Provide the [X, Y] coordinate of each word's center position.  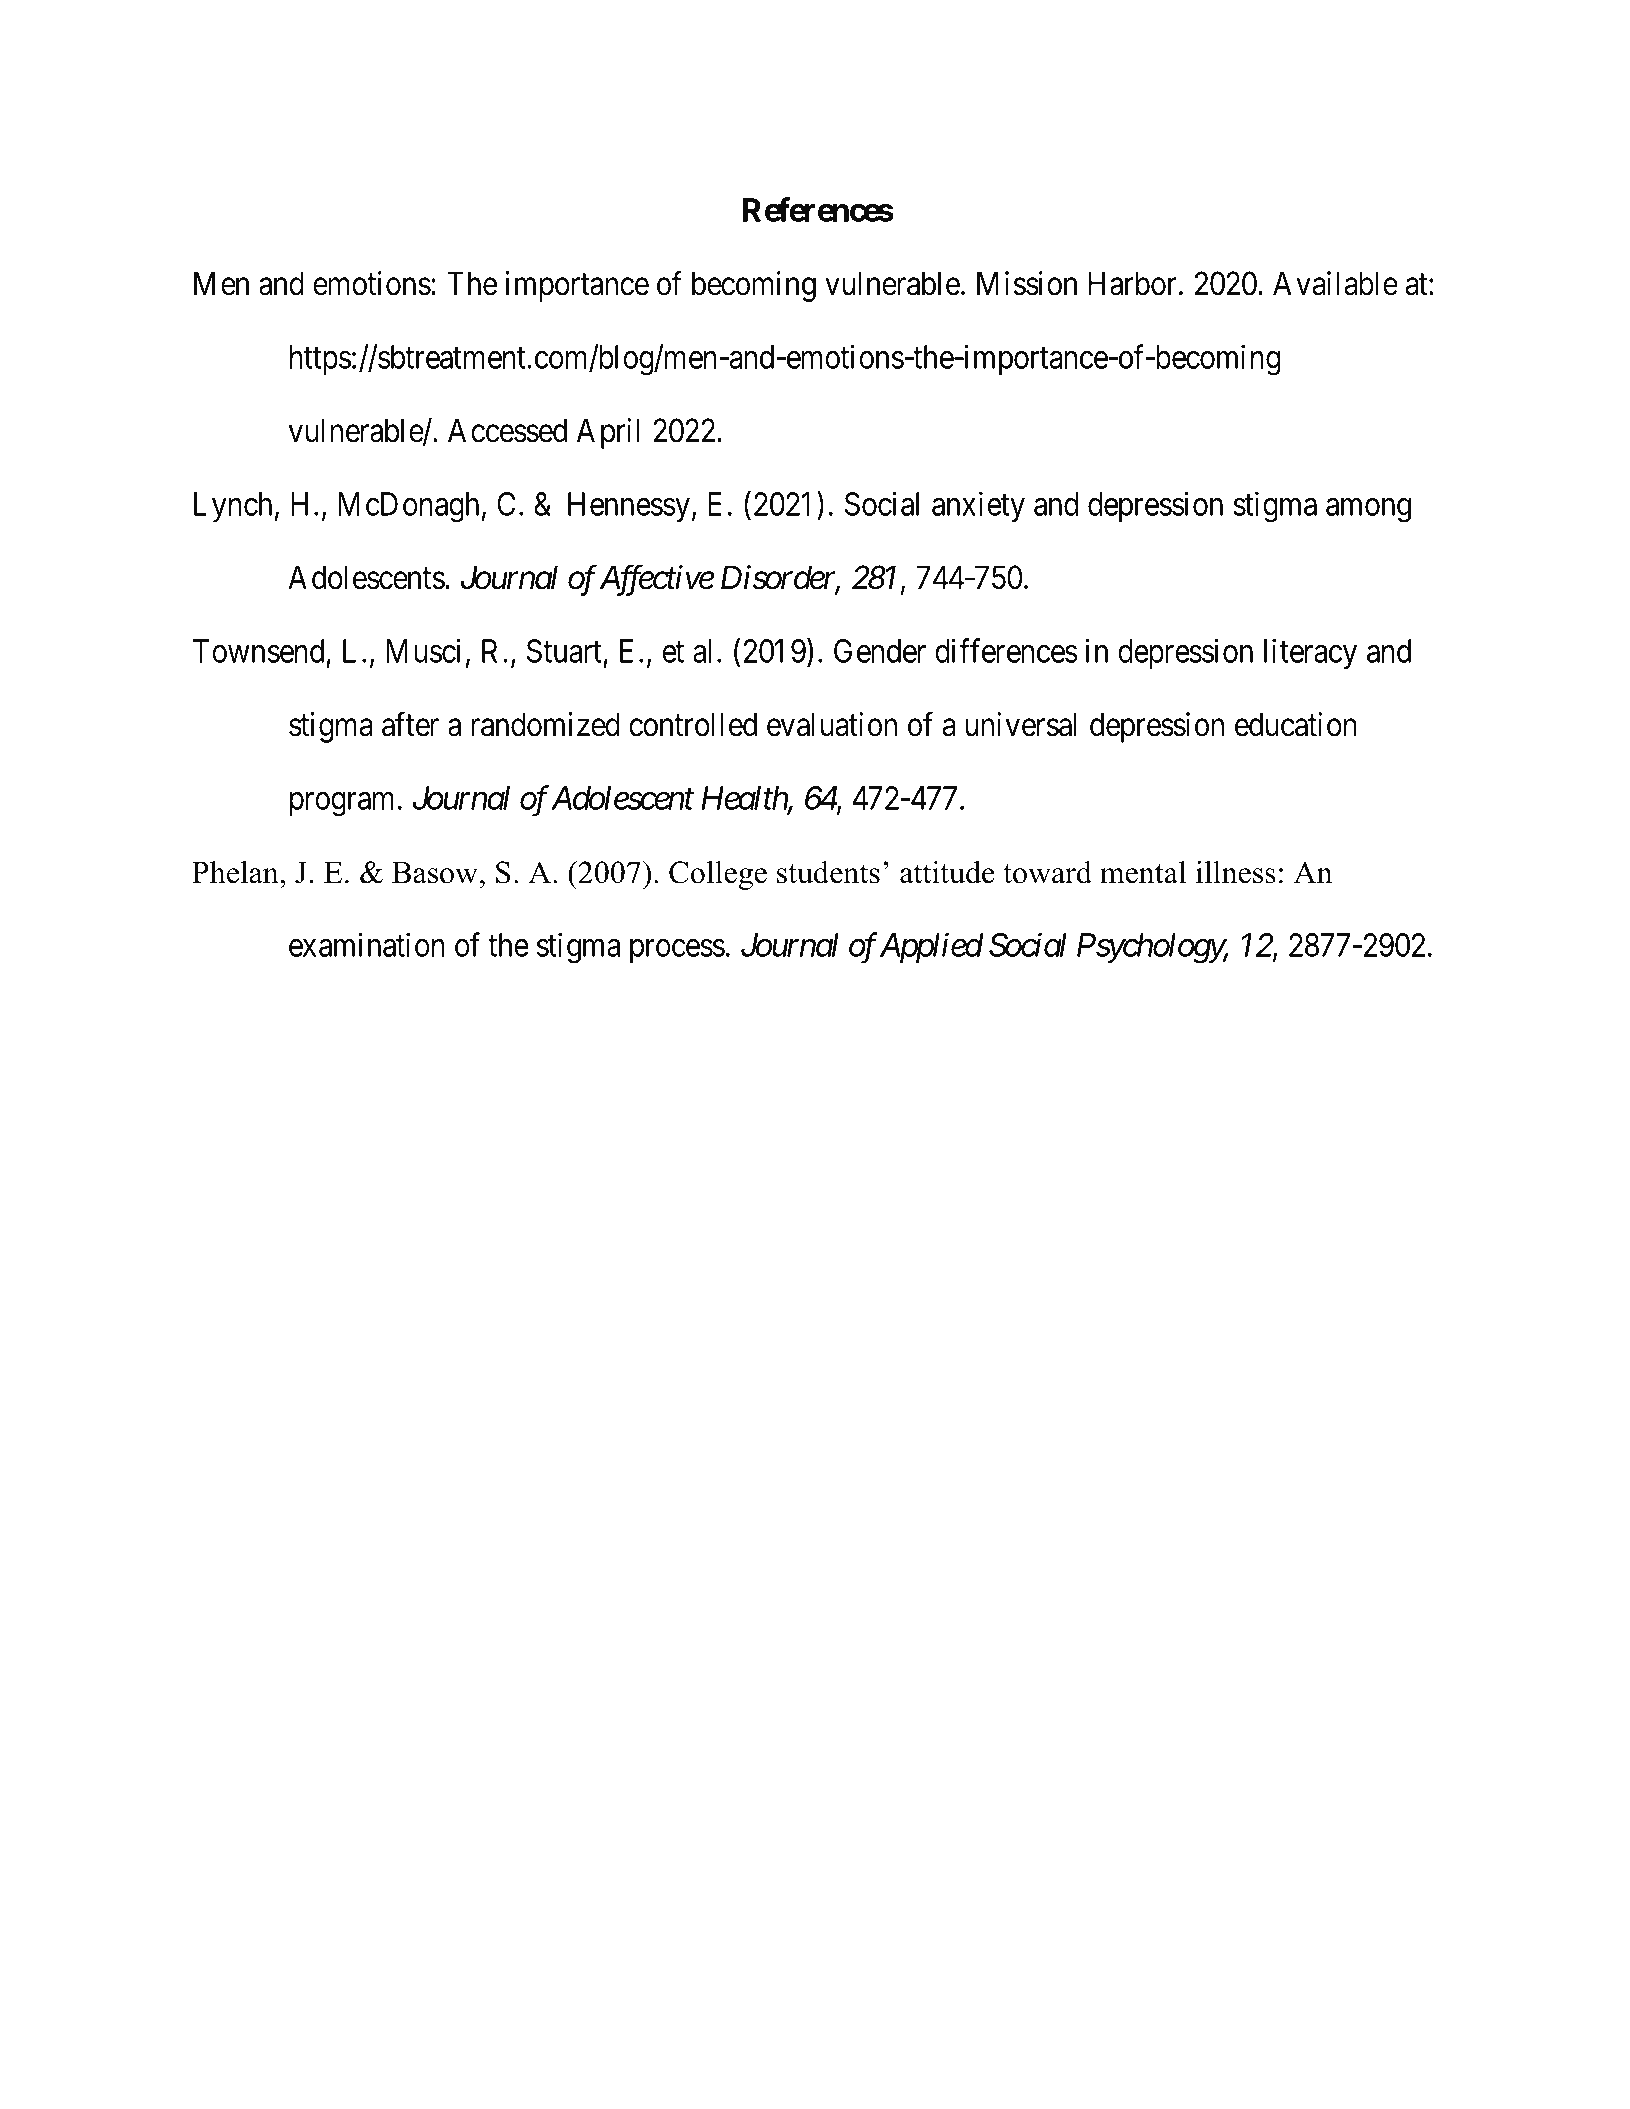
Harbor [1132, 283]
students [828, 872]
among [1368, 510]
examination [367, 944]
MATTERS [543, 114]
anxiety [978, 506]
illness [1236, 872]
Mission [1027, 283]
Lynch [233, 507]
